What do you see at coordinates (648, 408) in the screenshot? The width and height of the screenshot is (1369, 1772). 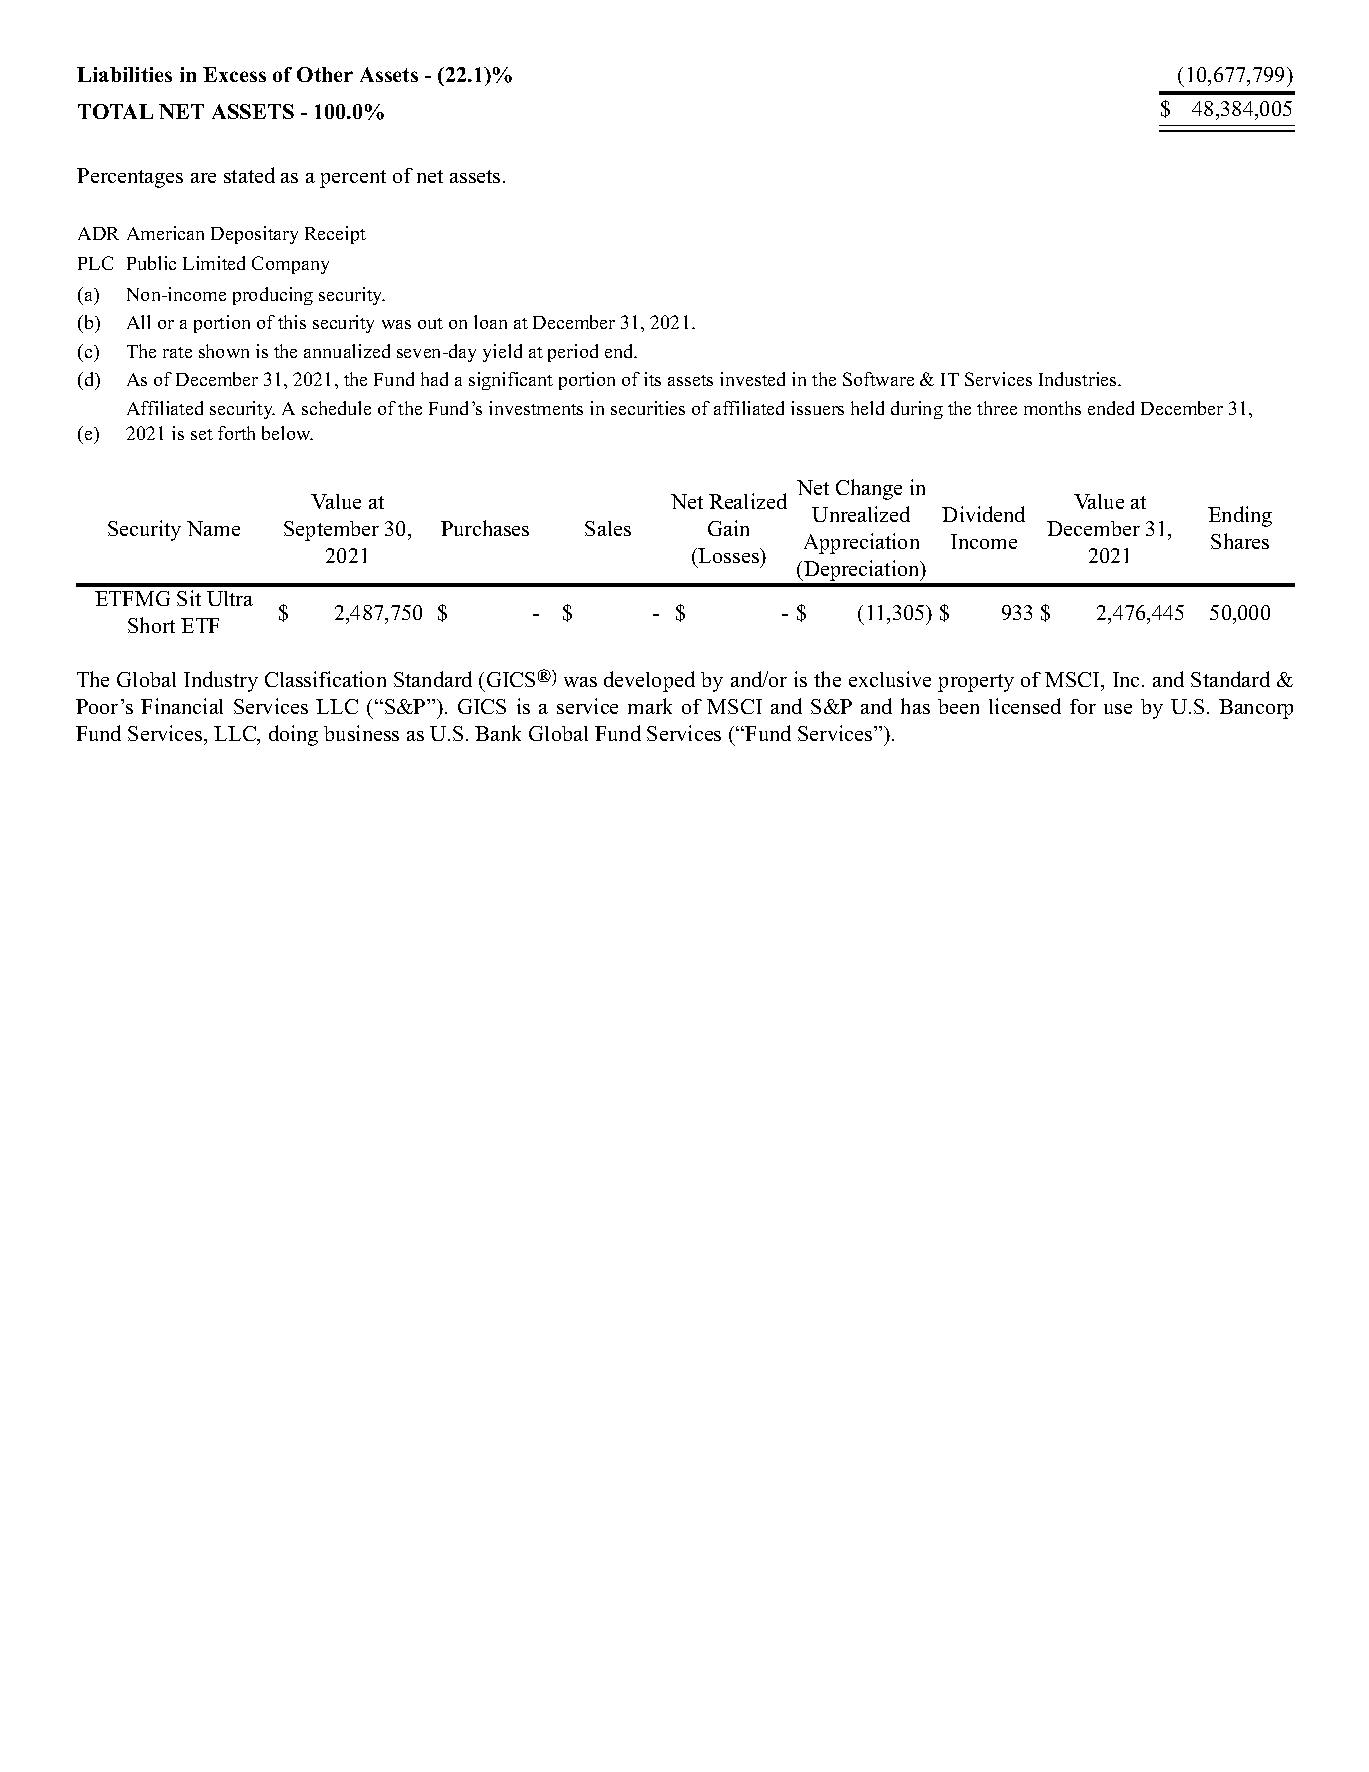 I see `securities` at bounding box center [648, 408].
